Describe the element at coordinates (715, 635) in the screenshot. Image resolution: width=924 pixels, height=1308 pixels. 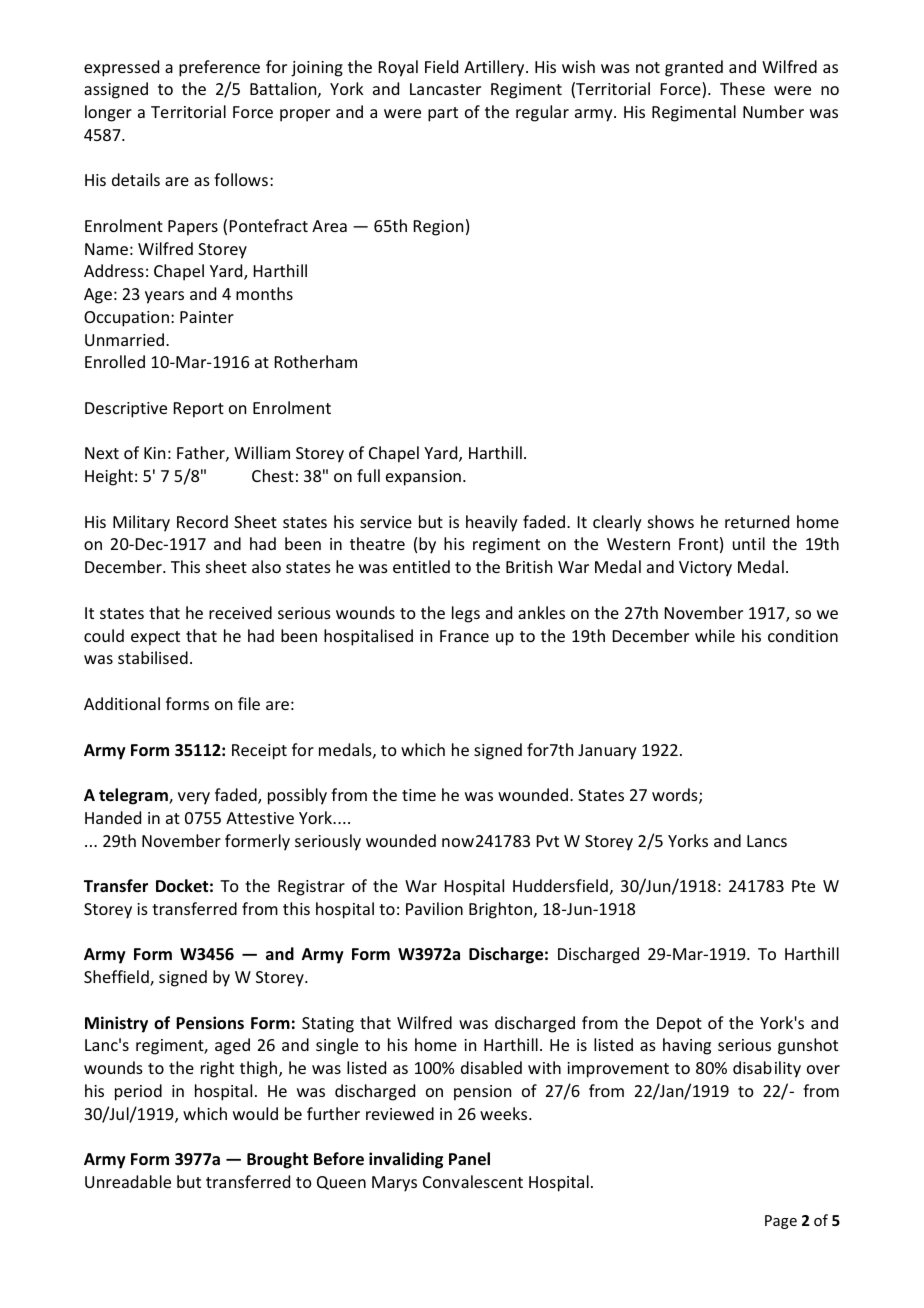
I see `while` at that location.
